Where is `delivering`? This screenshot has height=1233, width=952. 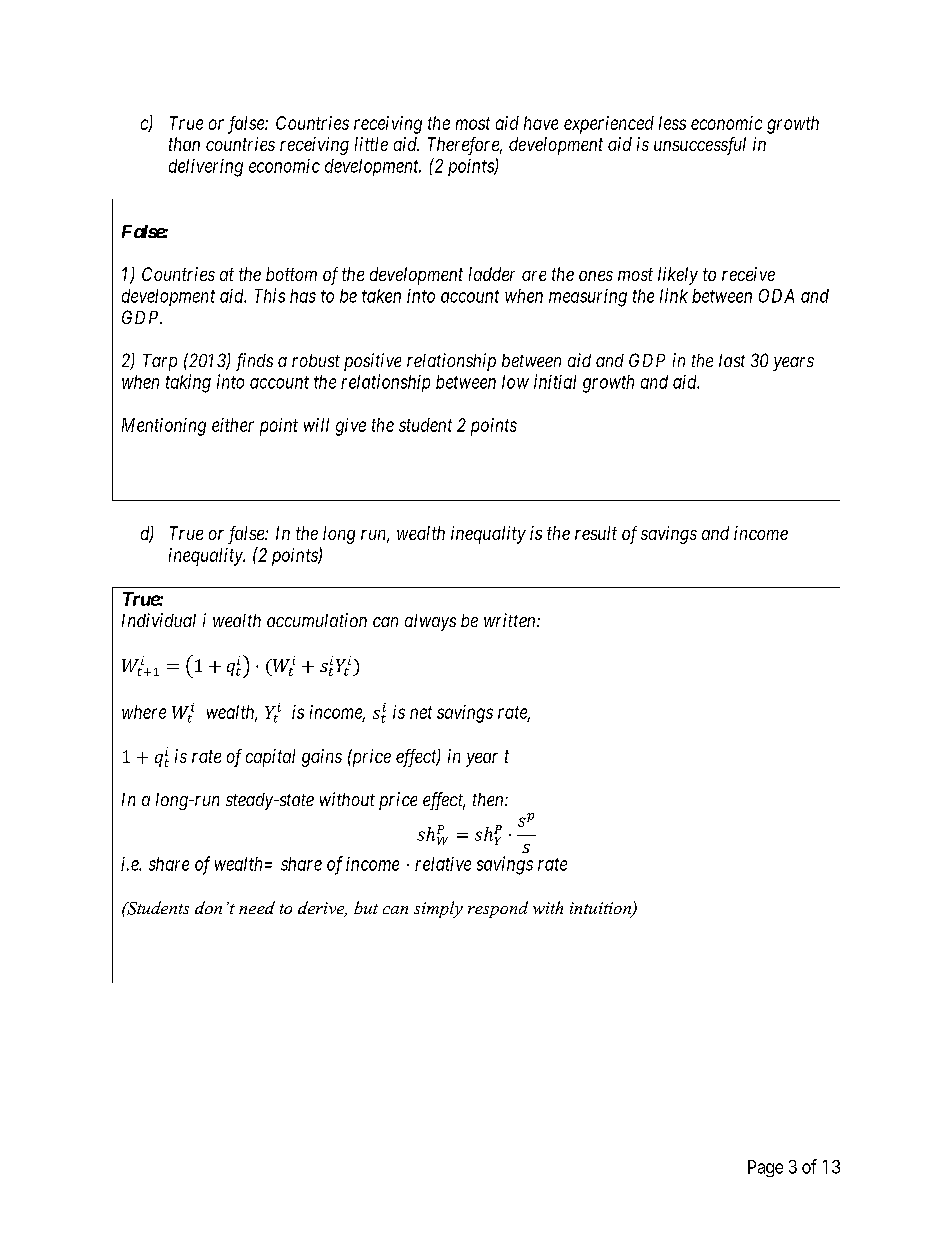 delivering is located at coordinates (206, 168).
